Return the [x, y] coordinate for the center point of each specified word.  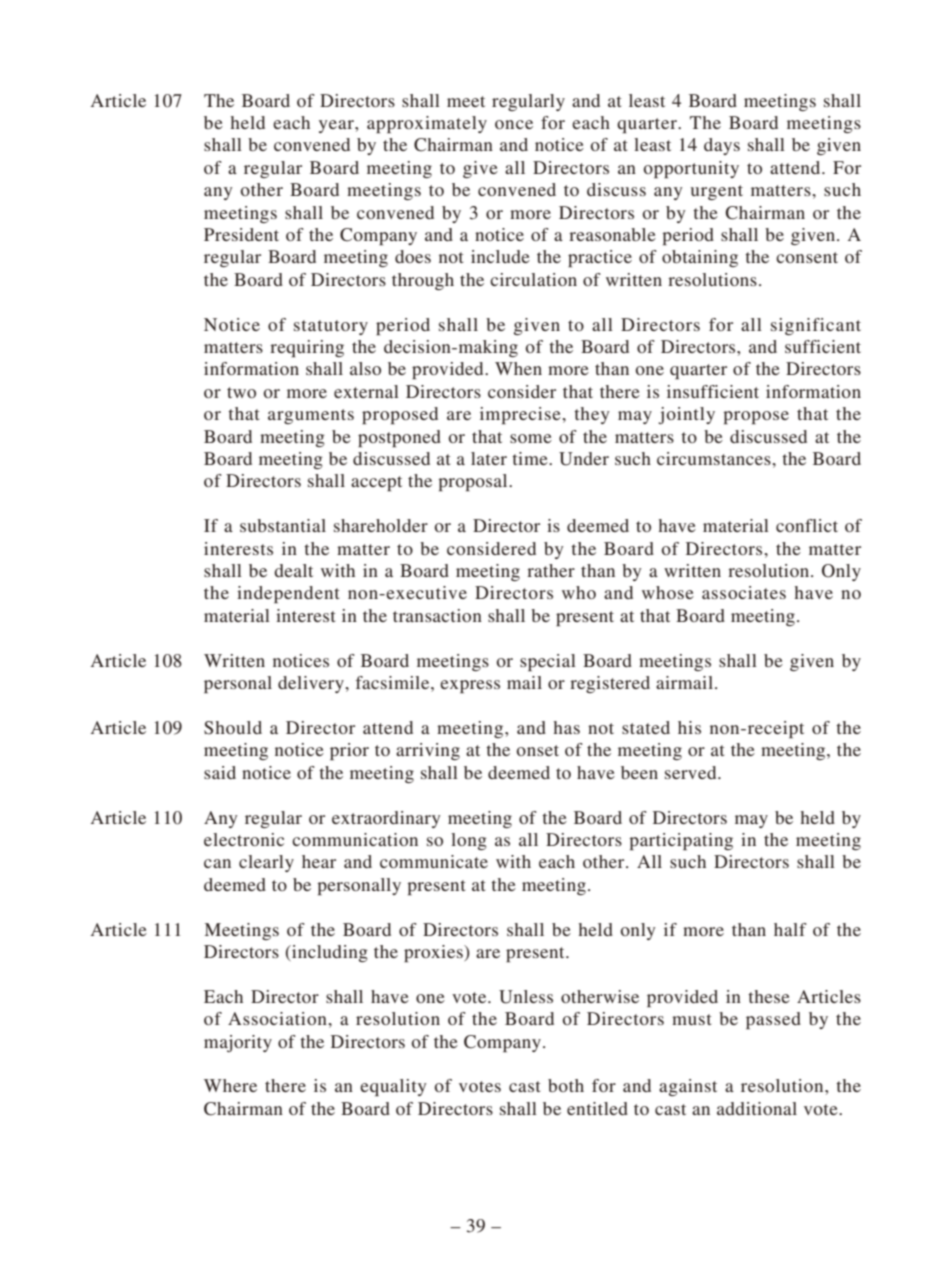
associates [744, 592]
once [514, 124]
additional [757, 1108]
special [548, 662]
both [566, 1085]
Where [230, 1085]
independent [288, 594]
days [722, 146]
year [337, 126]
